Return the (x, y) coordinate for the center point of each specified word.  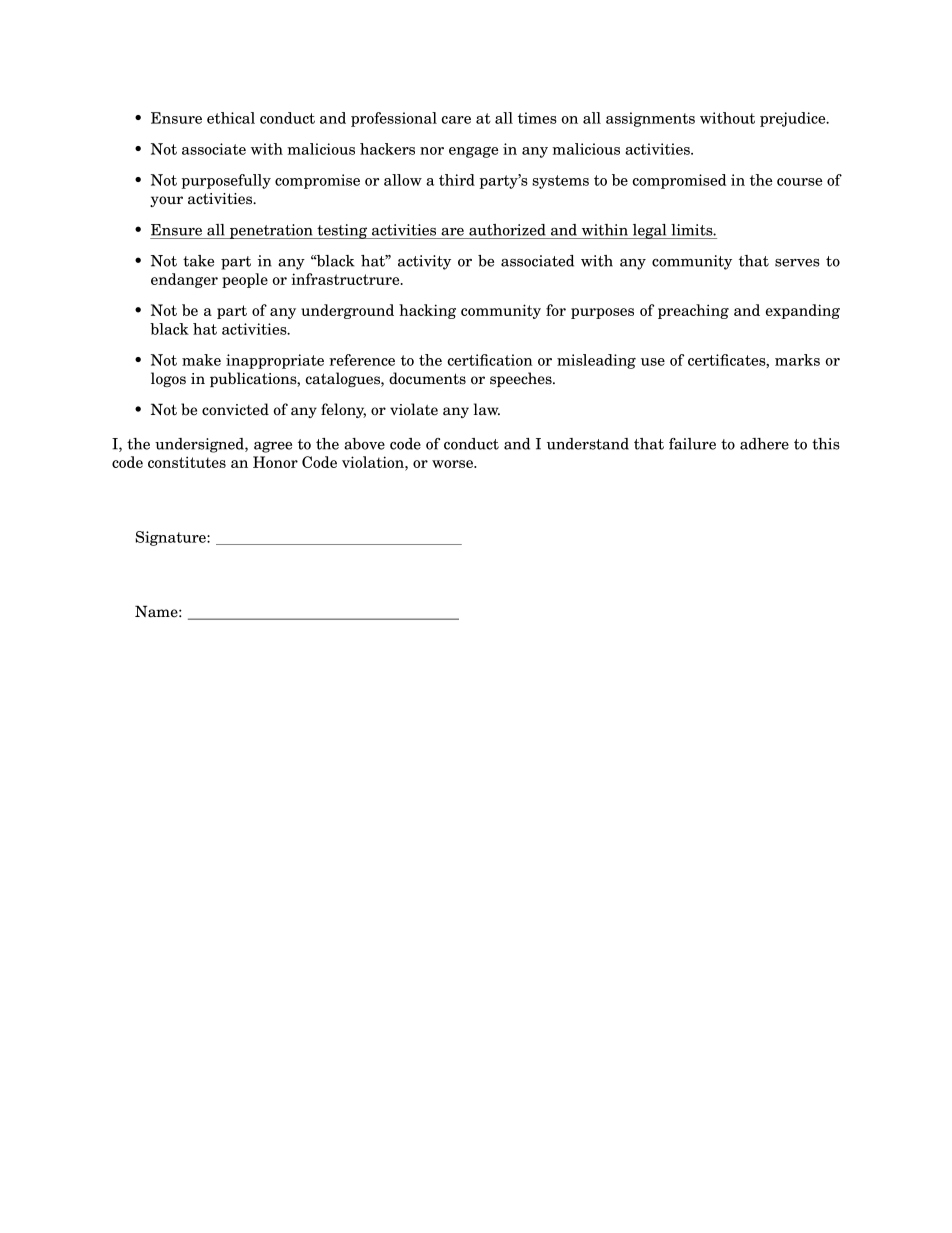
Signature (171, 538)
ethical (231, 118)
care (456, 120)
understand (588, 444)
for (556, 310)
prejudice (794, 119)
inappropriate (275, 361)
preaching (693, 311)
